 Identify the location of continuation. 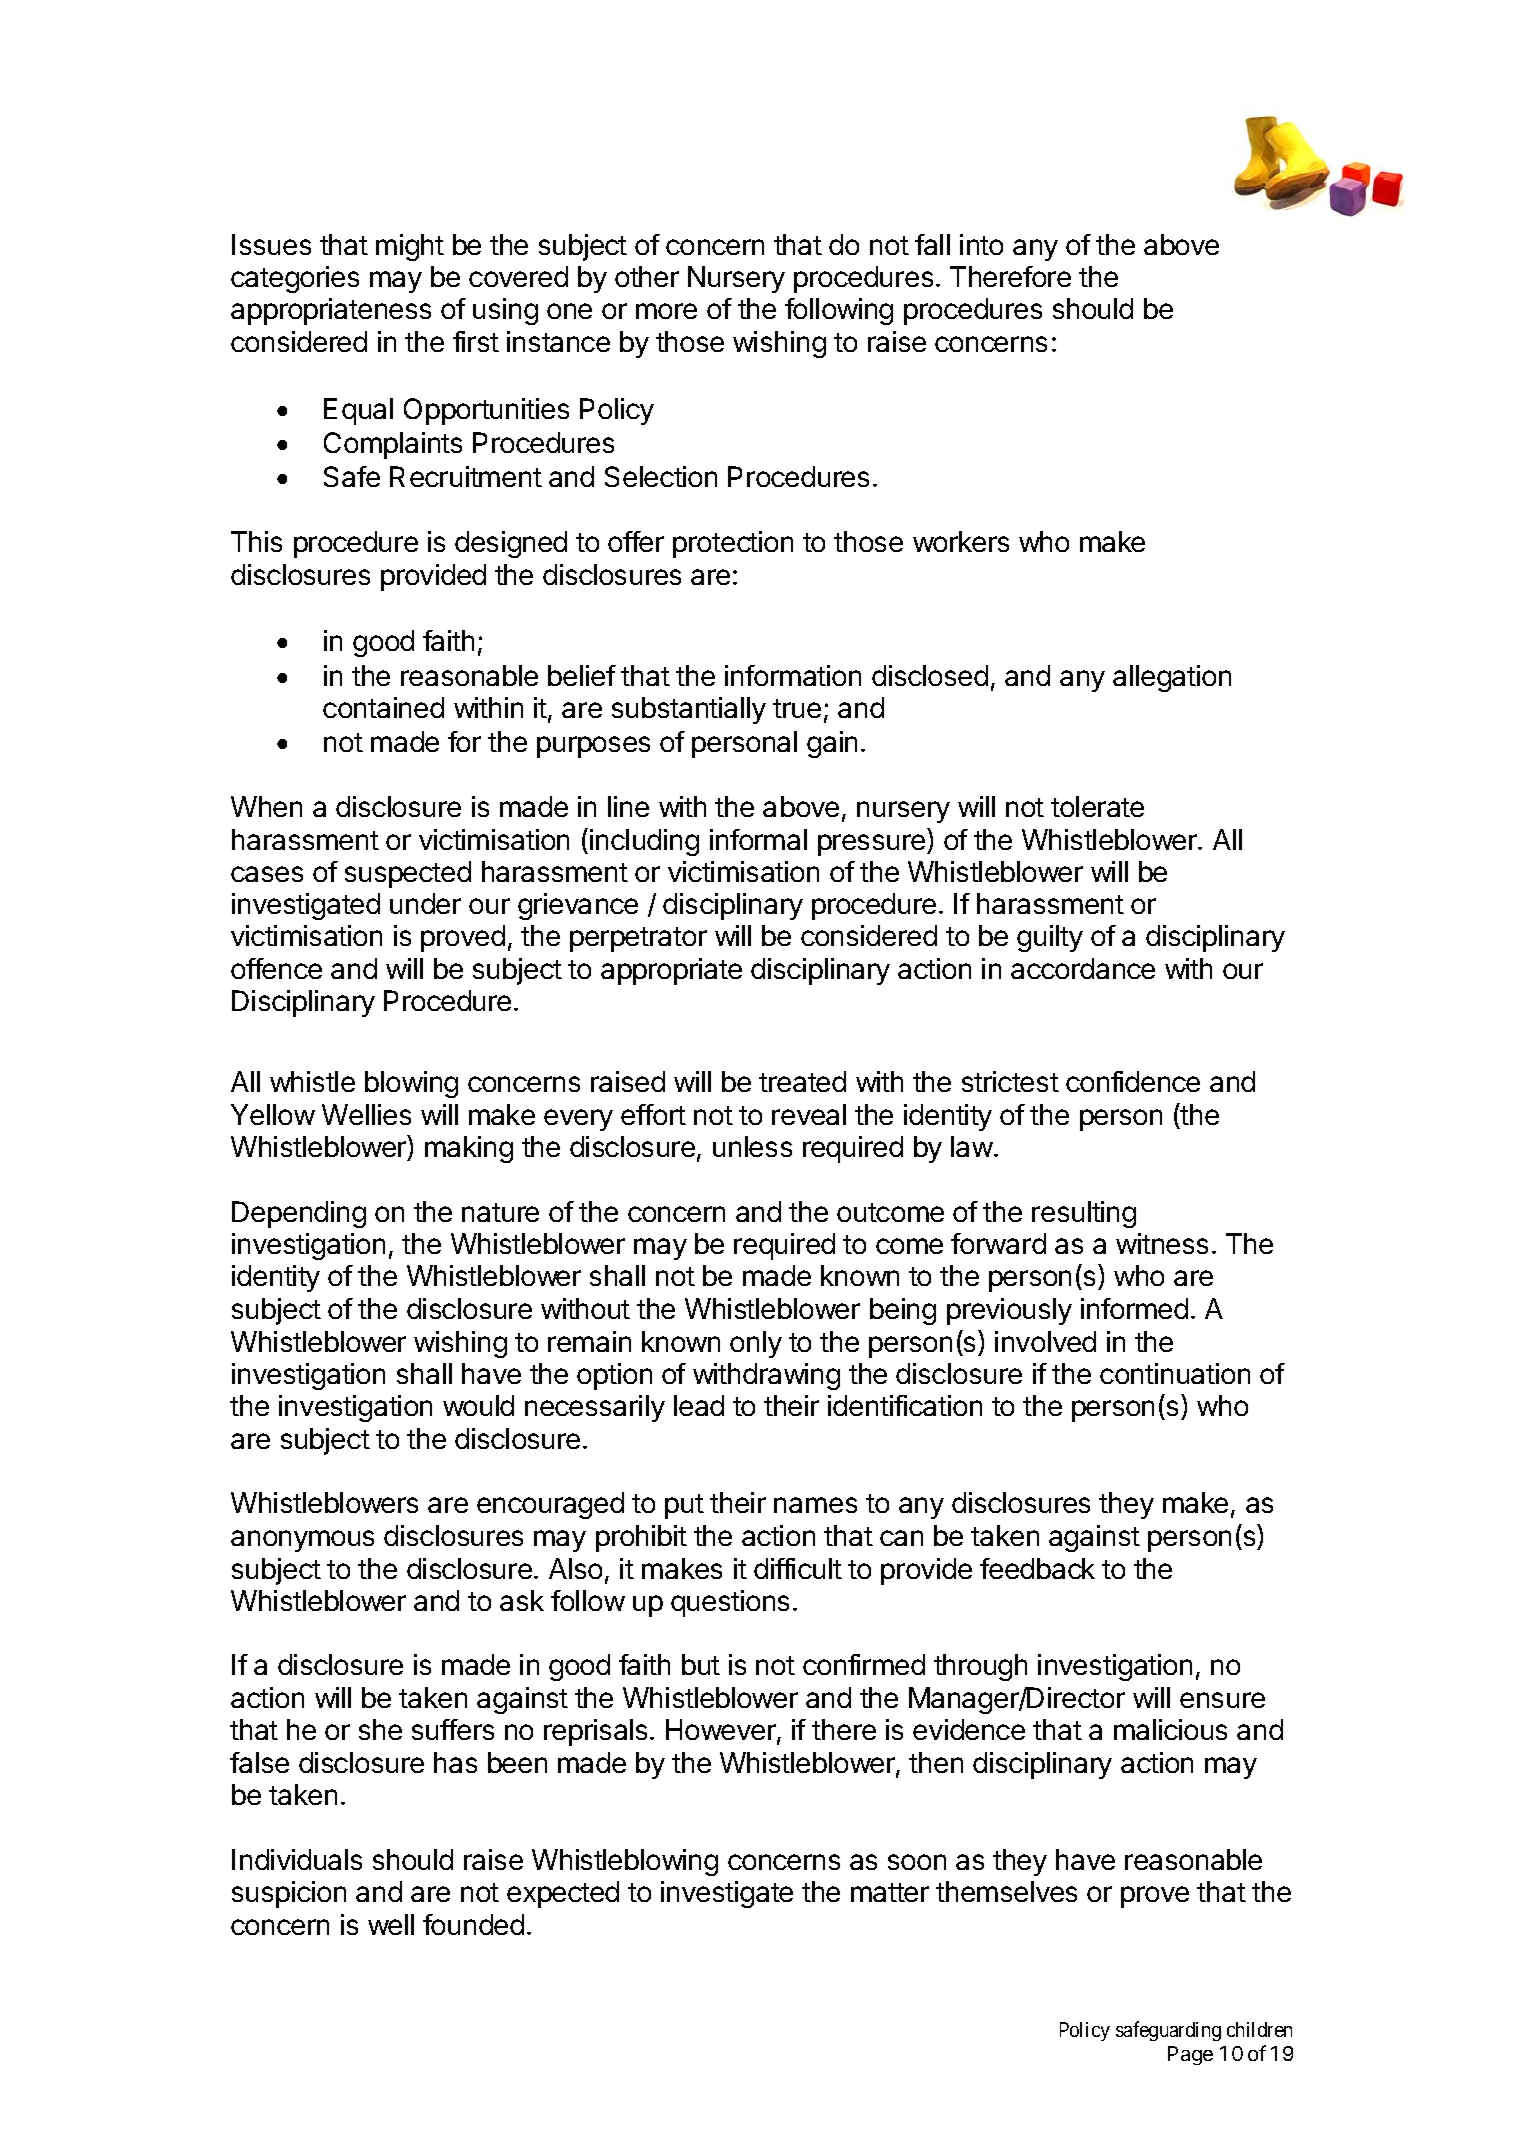
(1175, 1373).
